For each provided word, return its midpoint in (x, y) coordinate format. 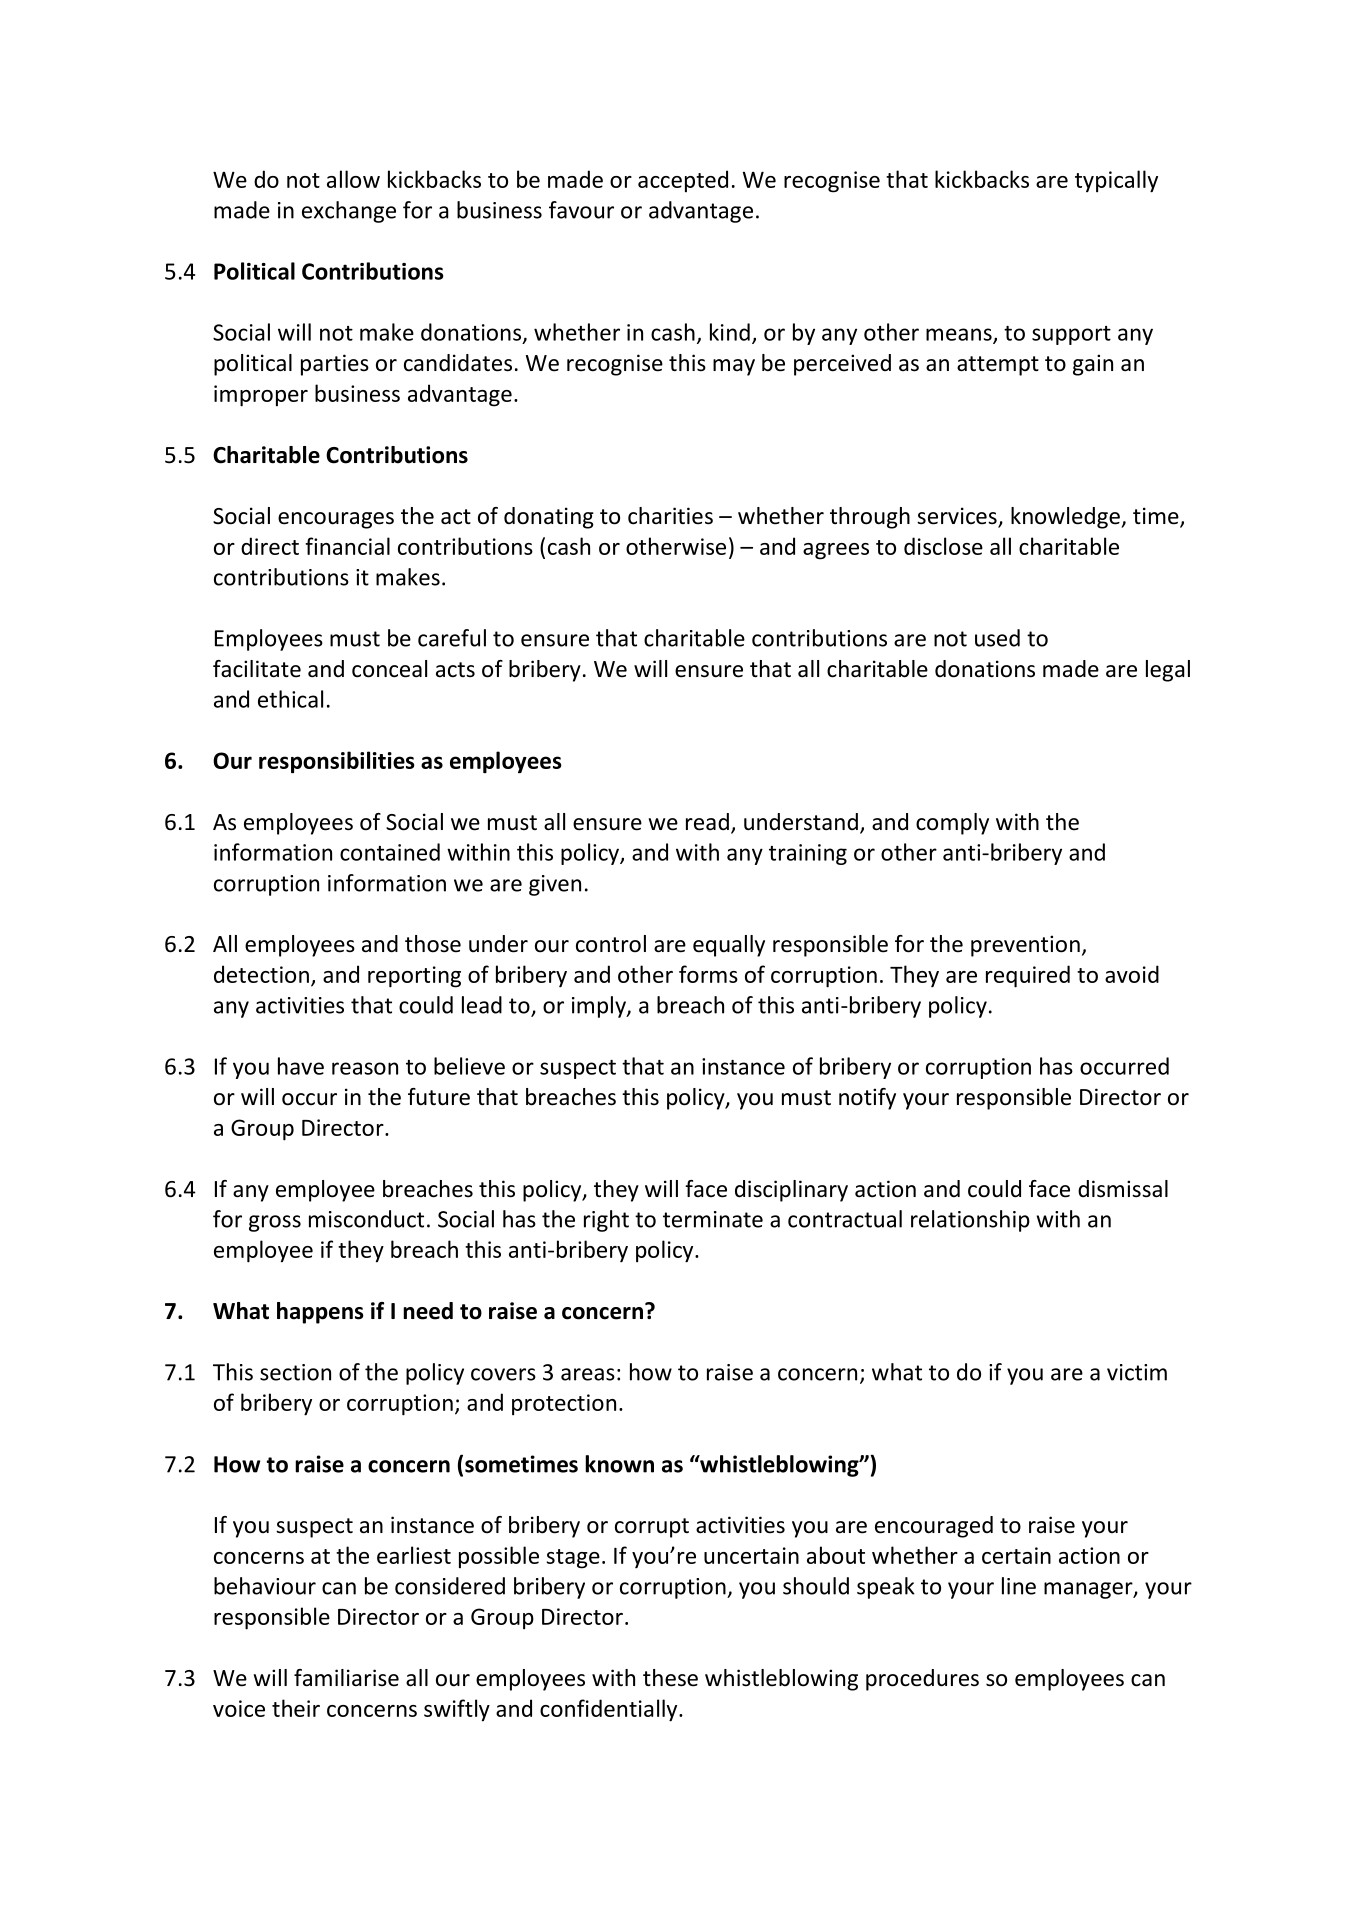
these (670, 1678)
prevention (1025, 946)
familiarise (346, 1678)
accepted (683, 181)
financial (347, 546)
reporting (414, 977)
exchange (349, 212)
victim (1137, 1372)
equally (729, 946)
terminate (713, 1219)
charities (670, 516)
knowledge (1066, 518)
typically (1116, 181)
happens (320, 1313)
